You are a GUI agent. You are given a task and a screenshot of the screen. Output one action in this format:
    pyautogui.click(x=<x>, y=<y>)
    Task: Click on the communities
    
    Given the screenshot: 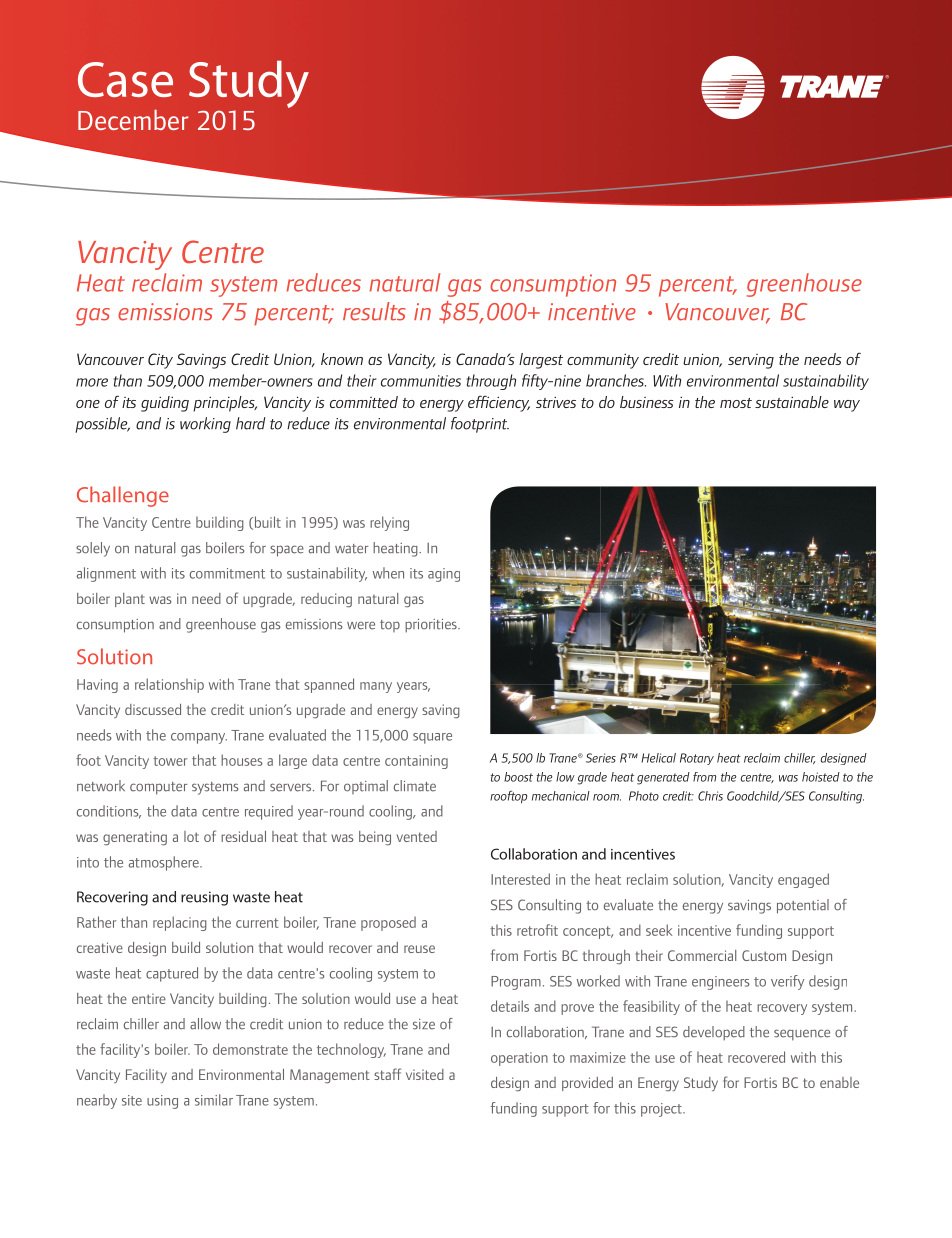 What is the action you would take?
    pyautogui.click(x=421, y=381)
